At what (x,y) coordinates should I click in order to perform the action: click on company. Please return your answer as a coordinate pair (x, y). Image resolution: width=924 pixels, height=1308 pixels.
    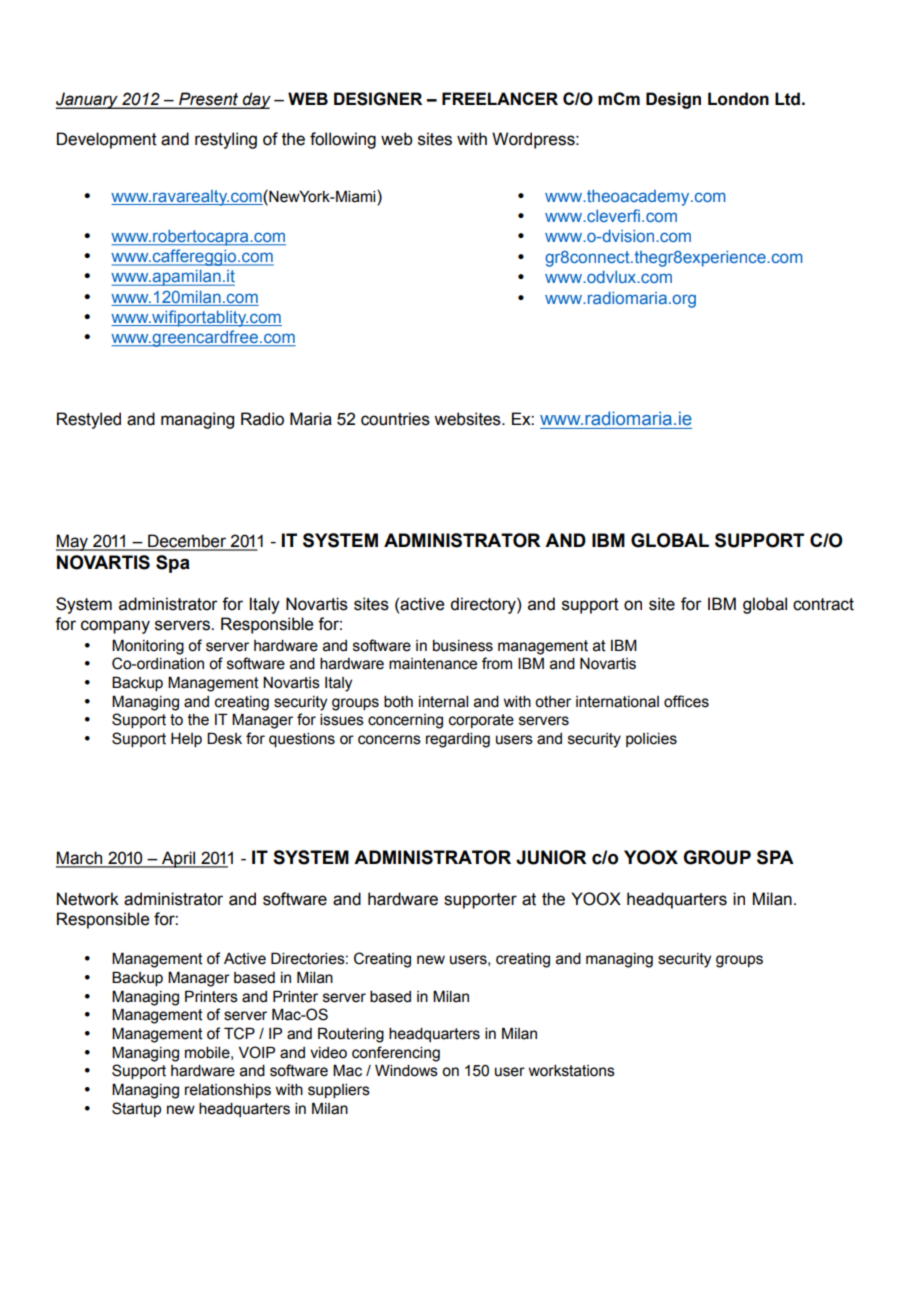
    Looking at the image, I should click on (115, 627).
